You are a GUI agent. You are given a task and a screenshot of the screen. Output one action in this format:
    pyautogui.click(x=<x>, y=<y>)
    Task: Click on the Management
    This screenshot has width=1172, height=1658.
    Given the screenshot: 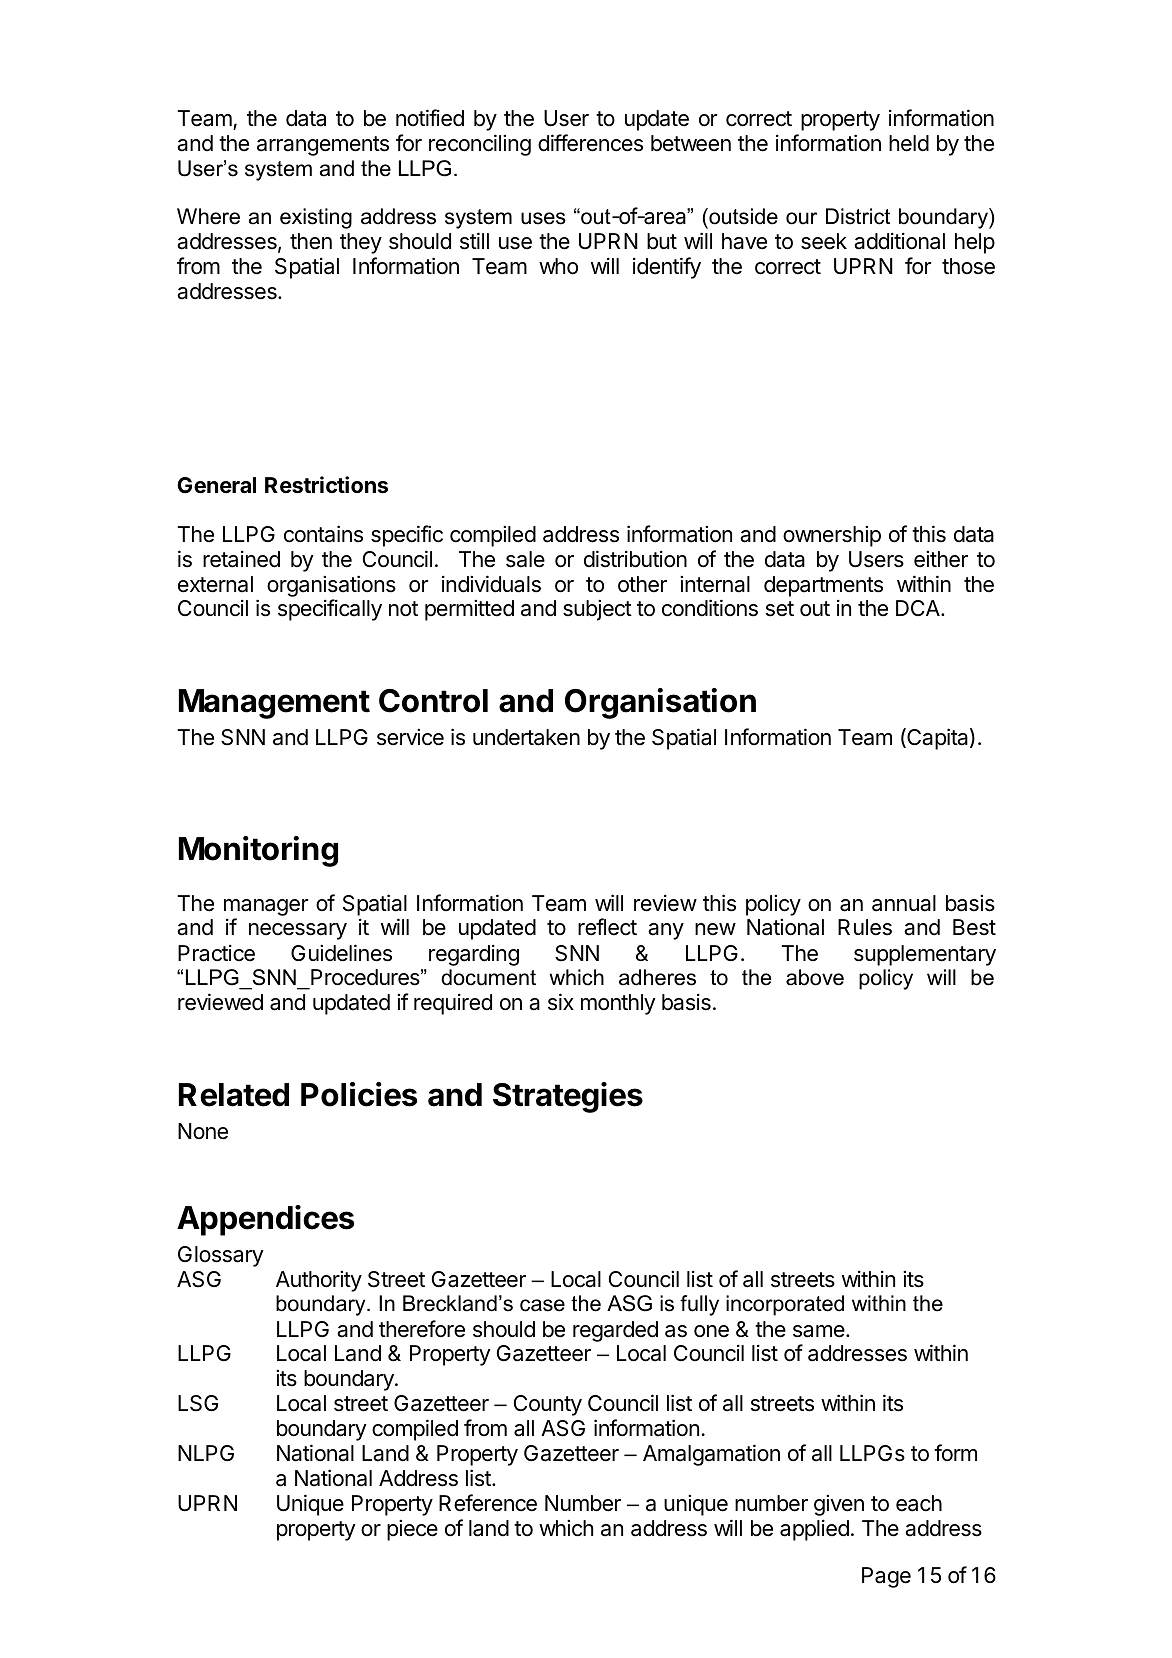 What is the action you would take?
    pyautogui.click(x=274, y=704)
